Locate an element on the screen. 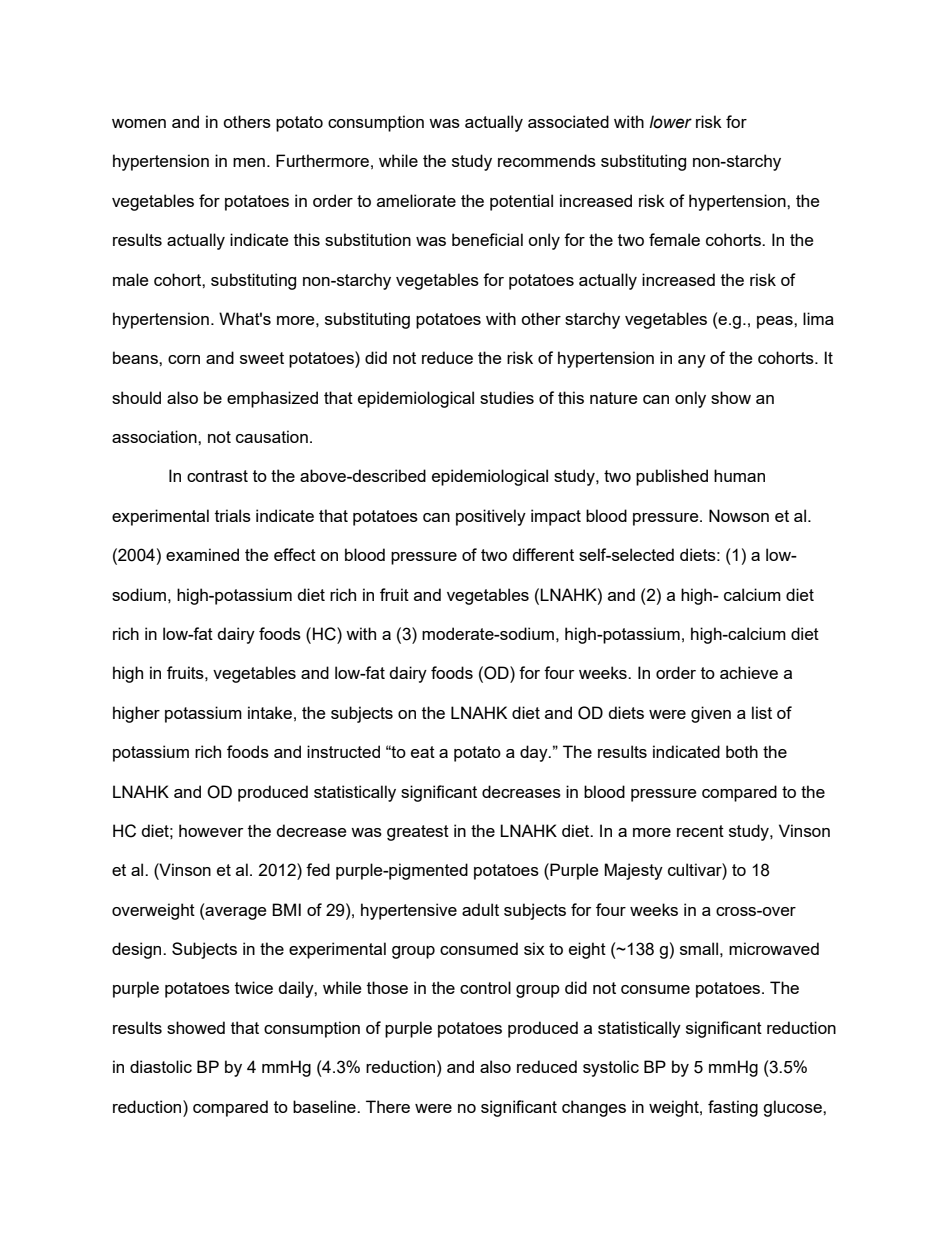 The width and height of the screenshot is (952, 1233). There is located at coordinates (388, 1106).
